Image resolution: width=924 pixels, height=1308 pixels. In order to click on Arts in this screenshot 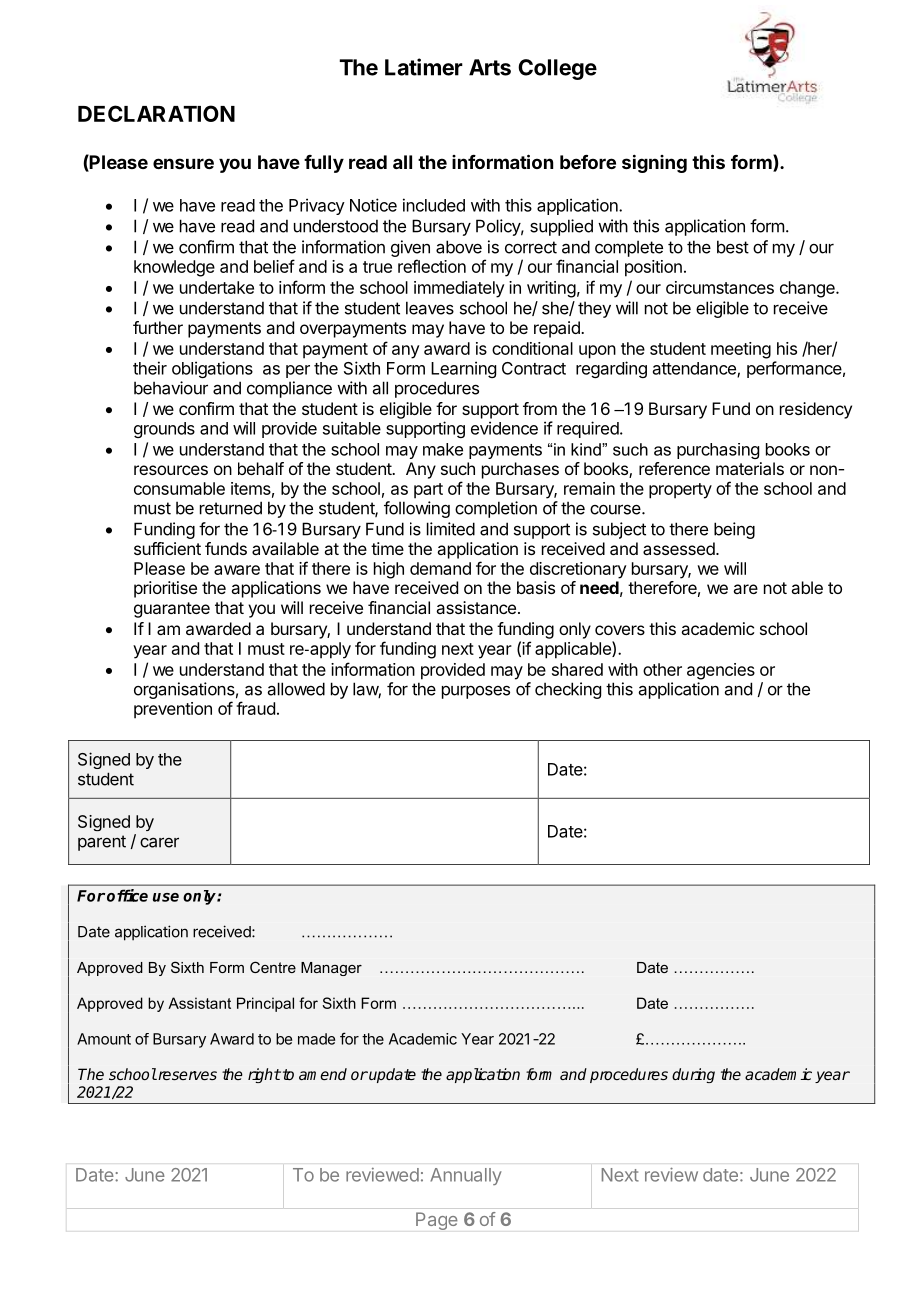, I will do `click(490, 67)`.
